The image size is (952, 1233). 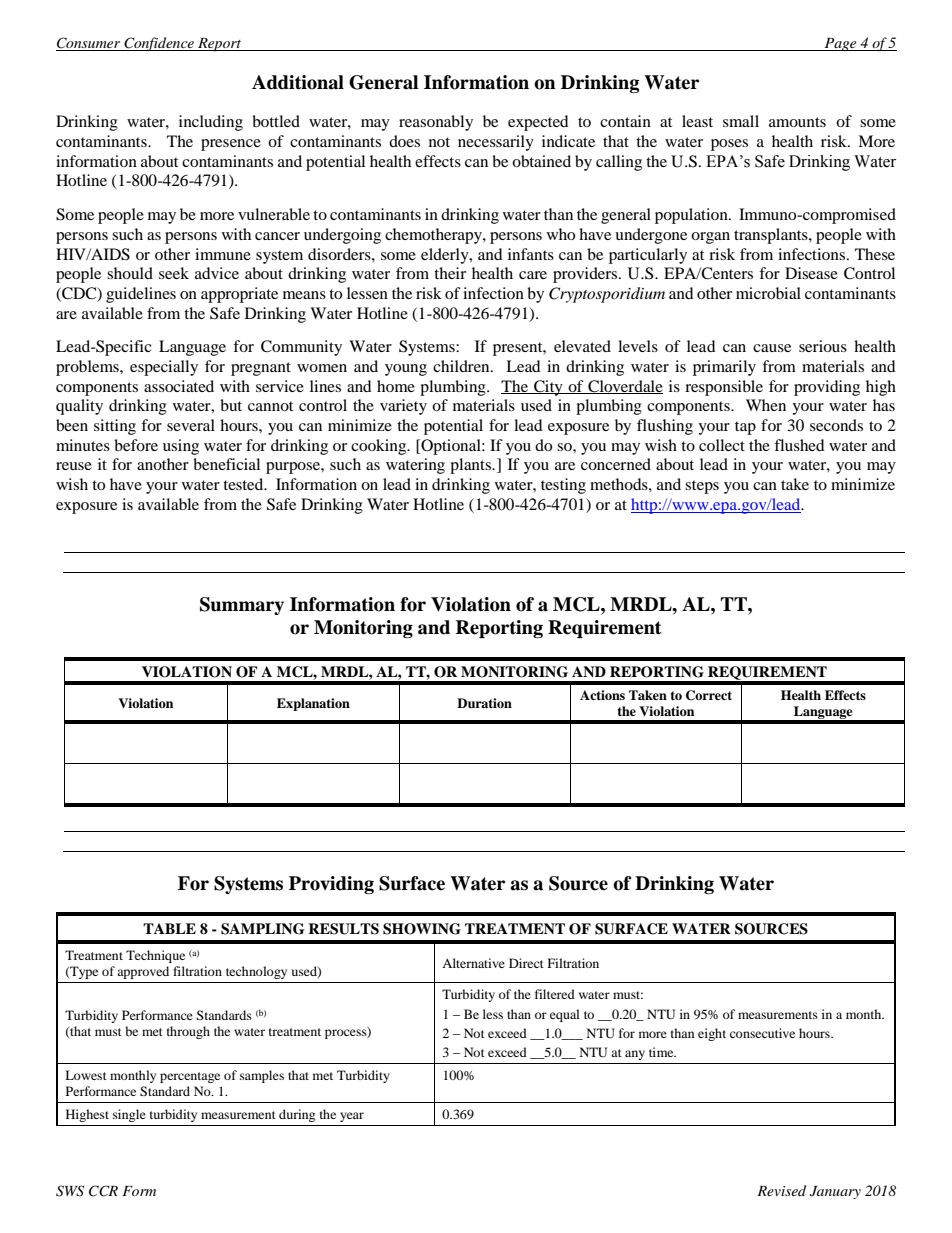 I want to click on Duration, so click(x=484, y=703).
